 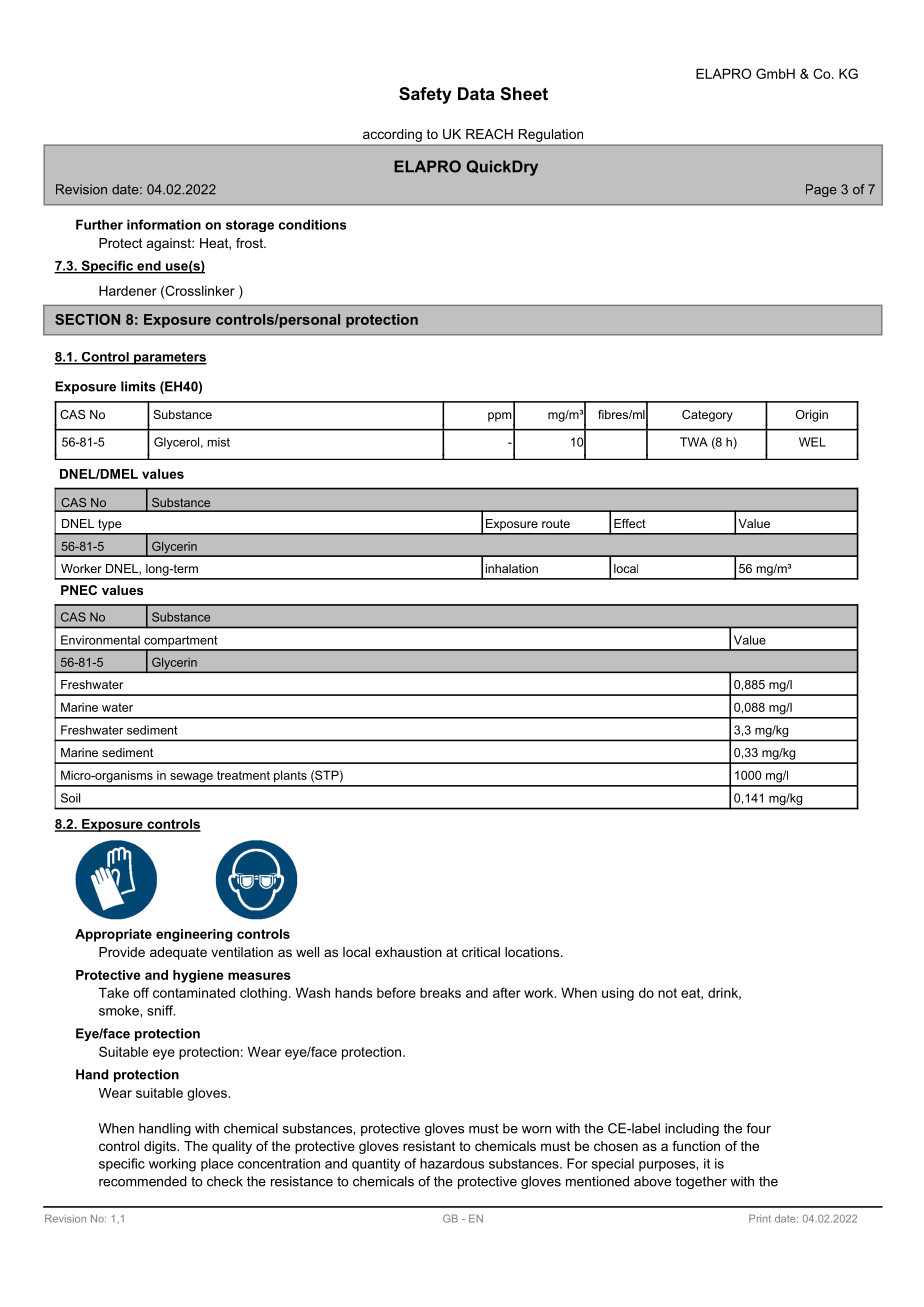 I want to click on Page, so click(x=821, y=190).
